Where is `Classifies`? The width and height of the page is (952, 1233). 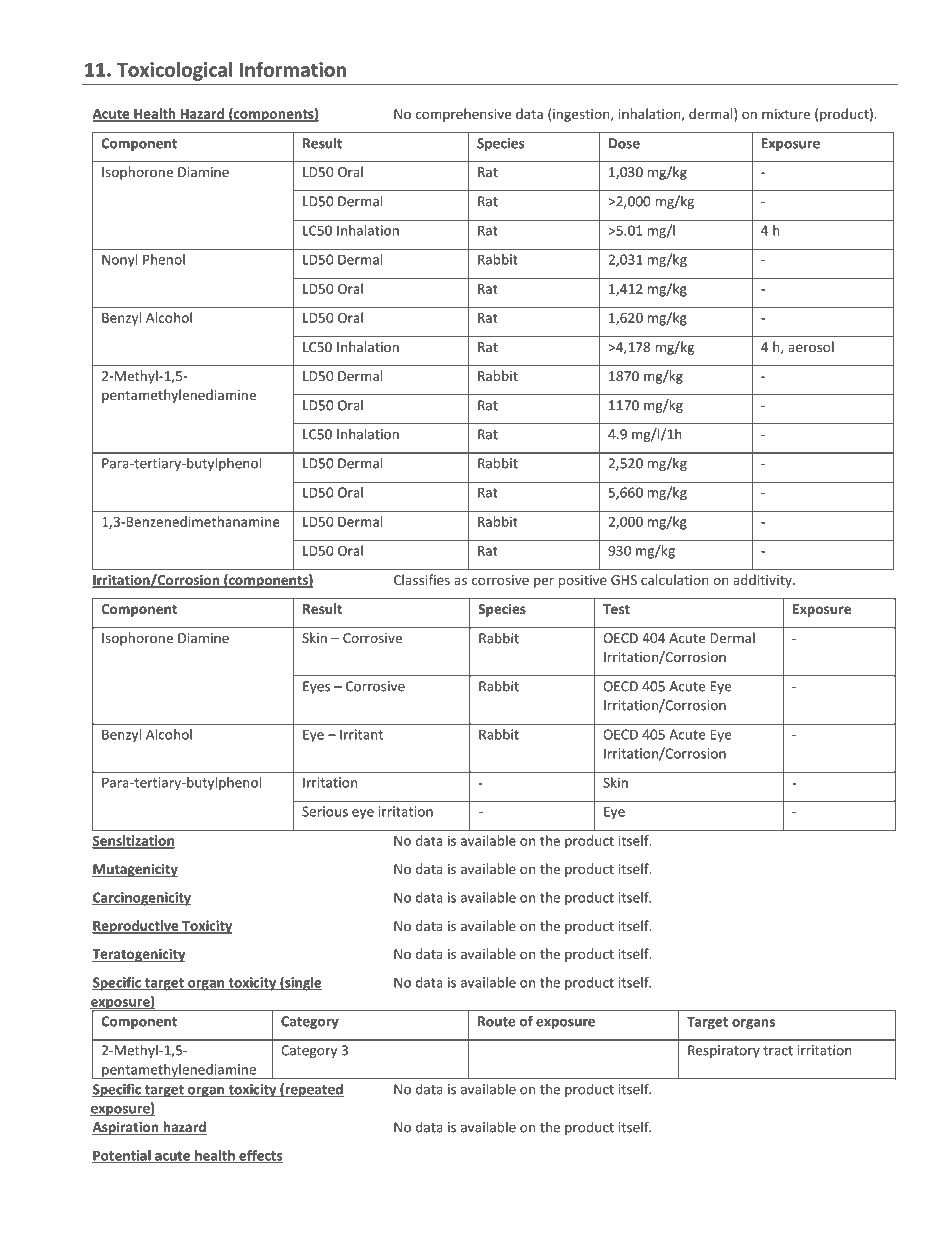 Classifies is located at coordinates (422, 579).
